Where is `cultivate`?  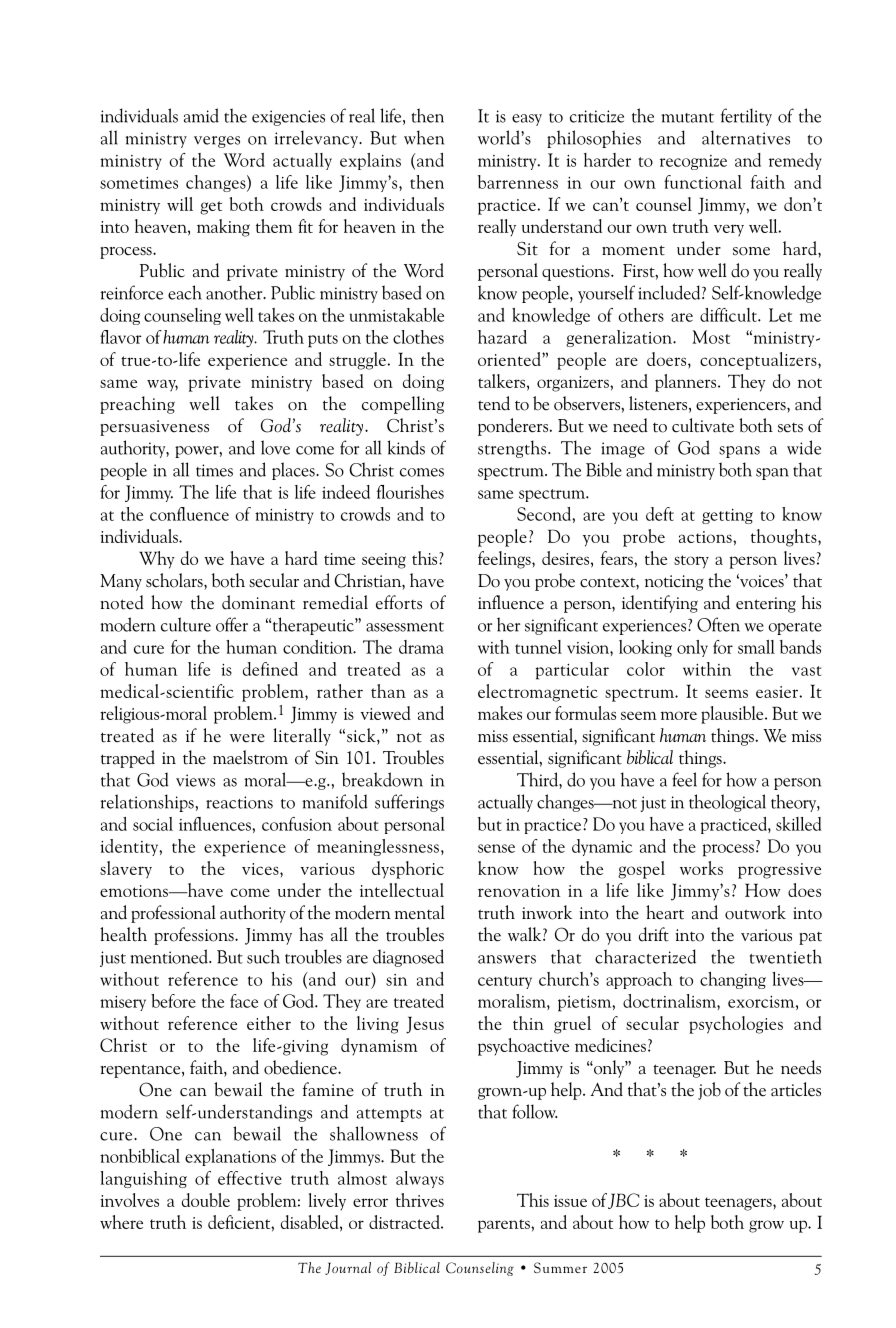 cultivate is located at coordinates (703, 425).
